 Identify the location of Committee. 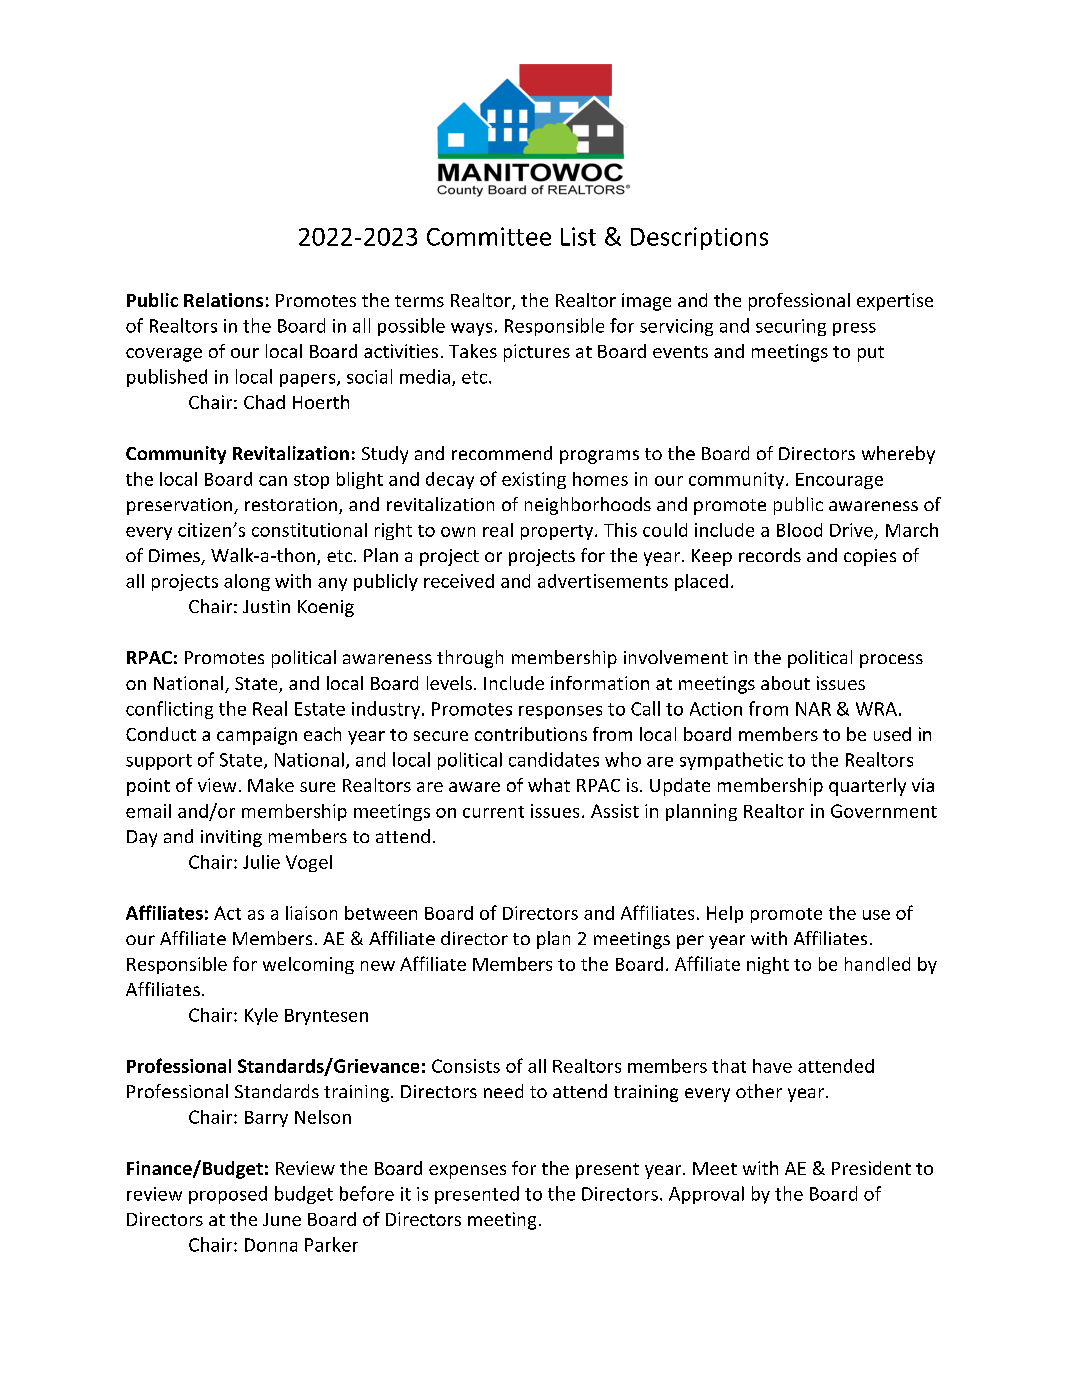
(489, 236).
